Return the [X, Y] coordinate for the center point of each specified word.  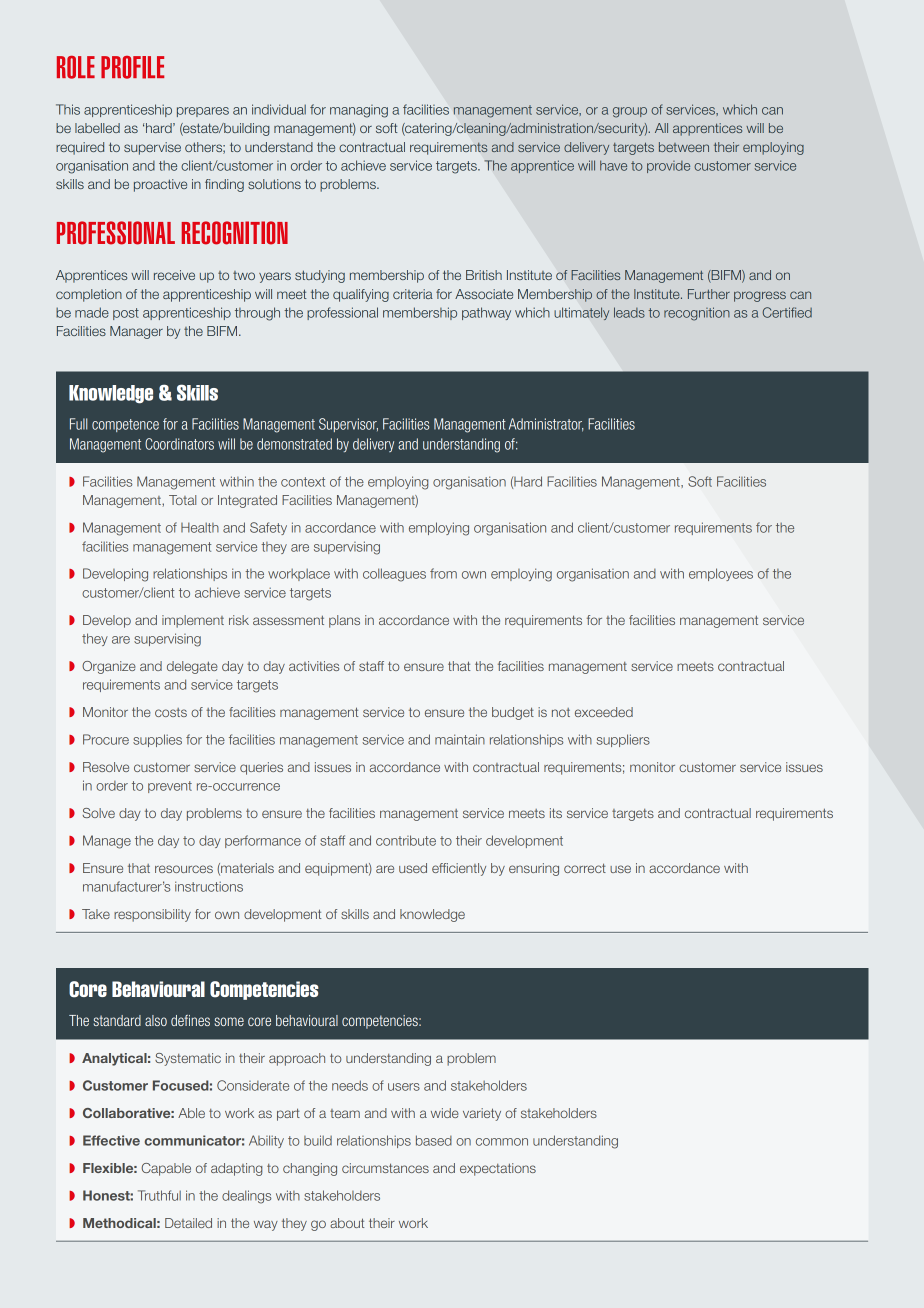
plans [344, 621]
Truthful [159, 1195]
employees [721, 574]
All [661, 128]
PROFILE [132, 67]
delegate [192, 667]
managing [359, 111]
